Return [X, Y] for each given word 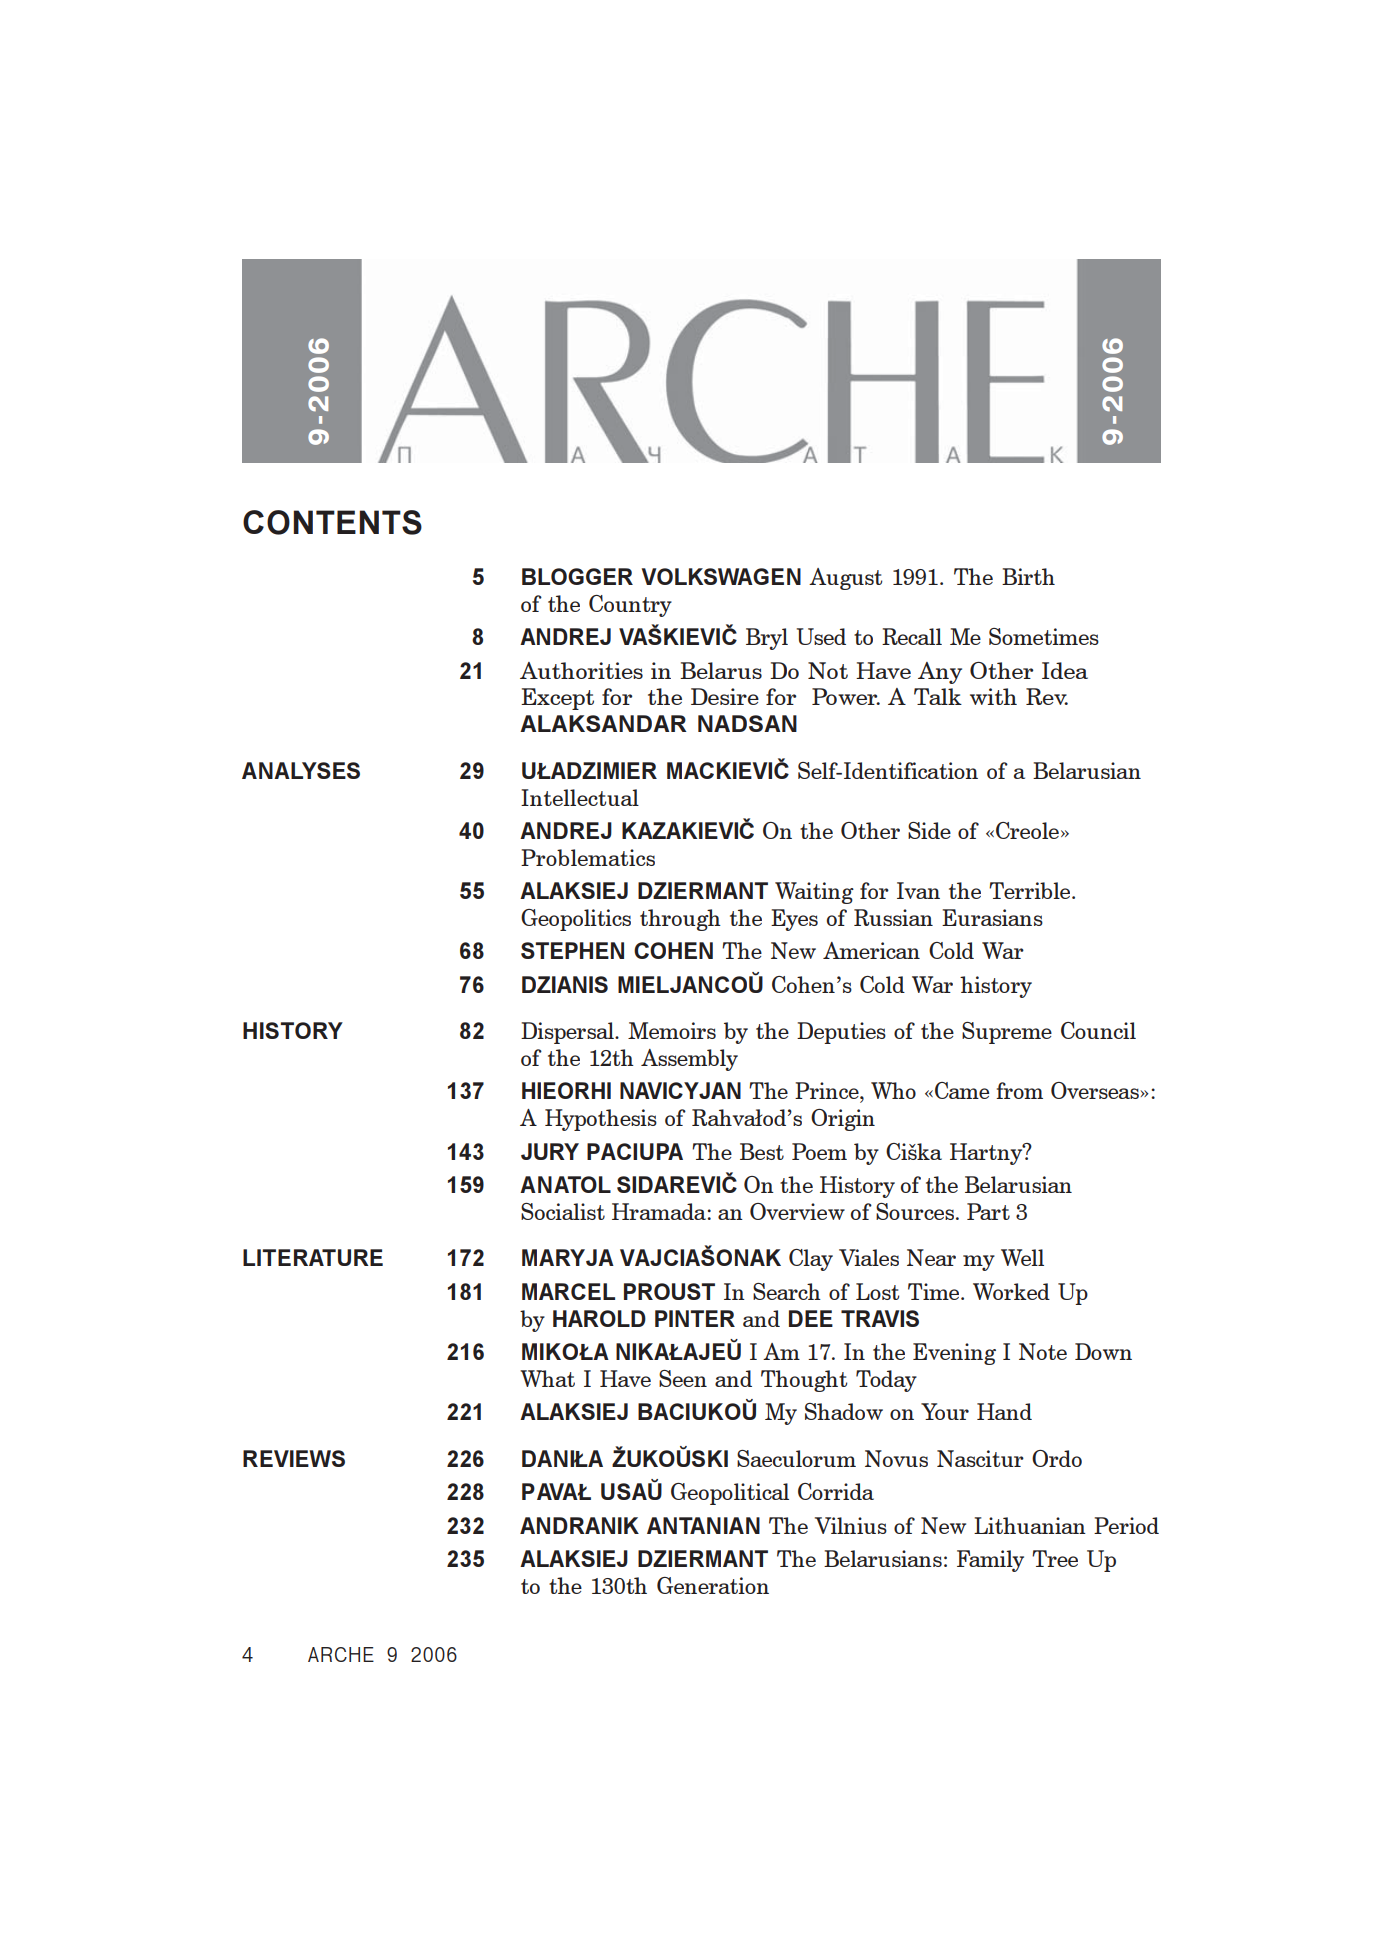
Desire [725, 696]
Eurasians [992, 917]
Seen [683, 1378]
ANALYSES [301, 770]
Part [988, 1211]
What [547, 1378]
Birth [1028, 576]
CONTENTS [332, 522]
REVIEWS [294, 1458]
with [993, 696]
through [680, 920]
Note [1043, 1351]
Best [762, 1151]
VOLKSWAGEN [721, 576]
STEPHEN [572, 950]
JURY [550, 1151]
